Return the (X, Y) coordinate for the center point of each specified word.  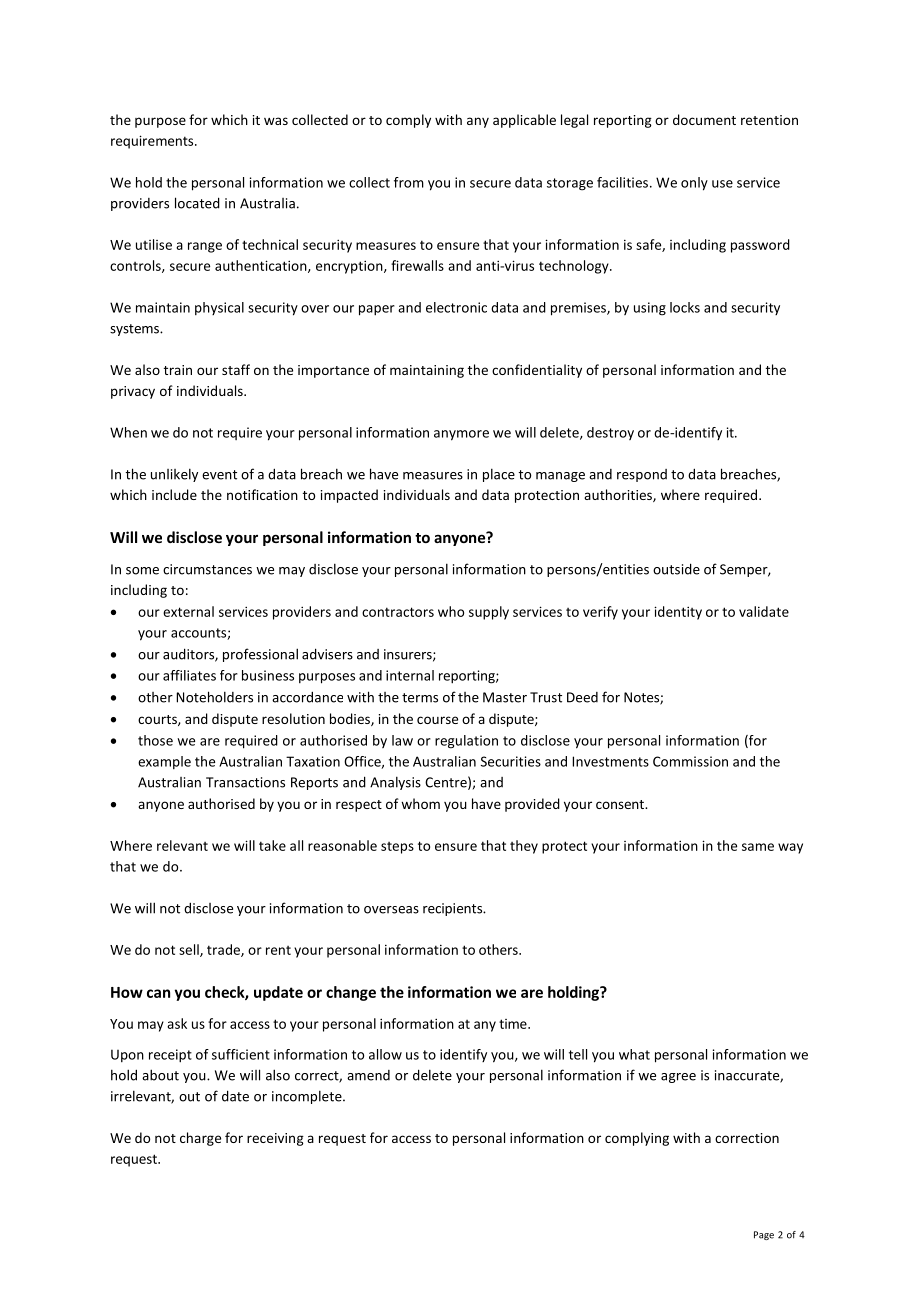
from (409, 182)
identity (678, 613)
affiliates (189, 675)
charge (200, 1139)
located (197, 203)
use (722, 184)
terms (420, 698)
